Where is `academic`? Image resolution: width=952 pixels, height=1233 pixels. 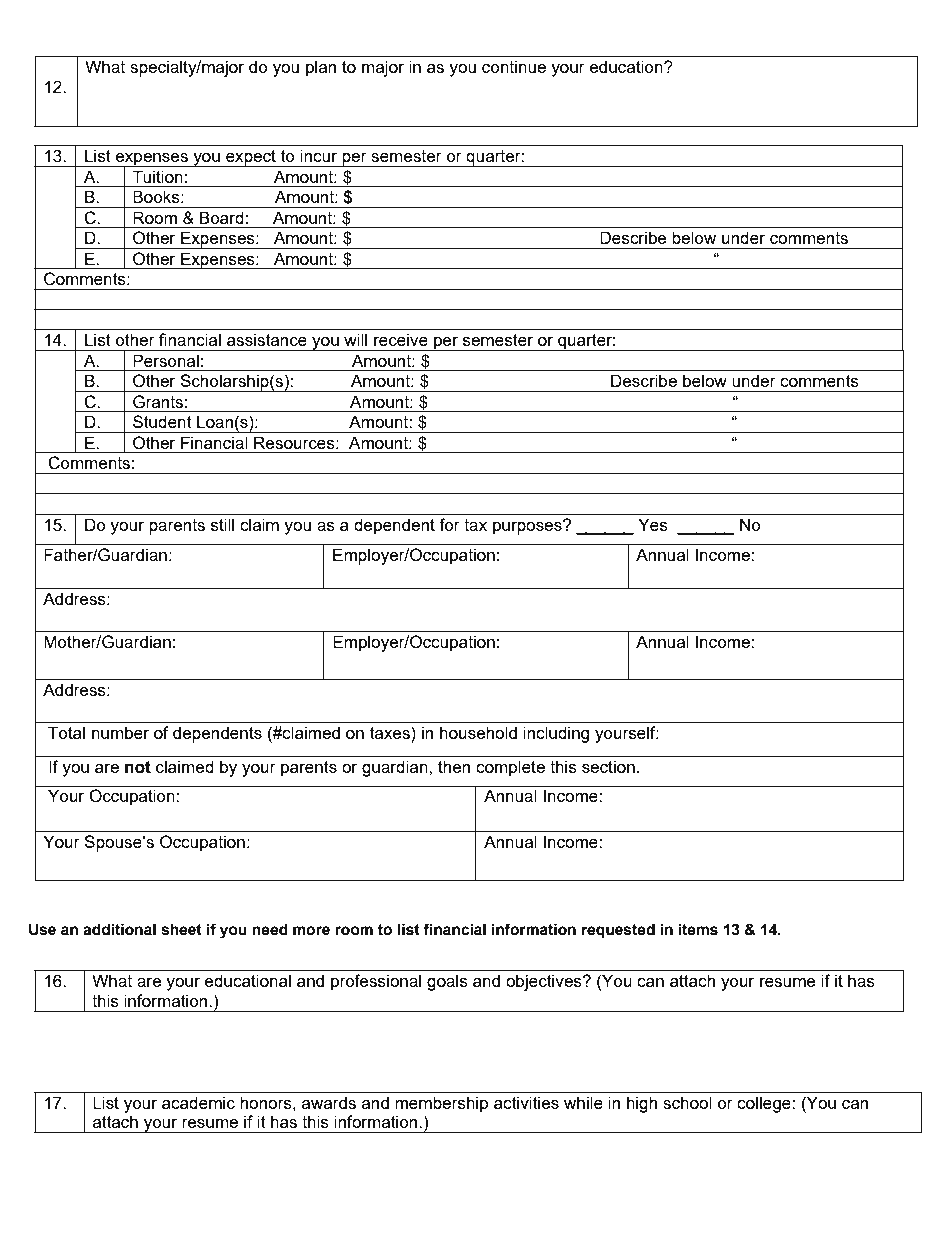
academic is located at coordinates (198, 1102).
